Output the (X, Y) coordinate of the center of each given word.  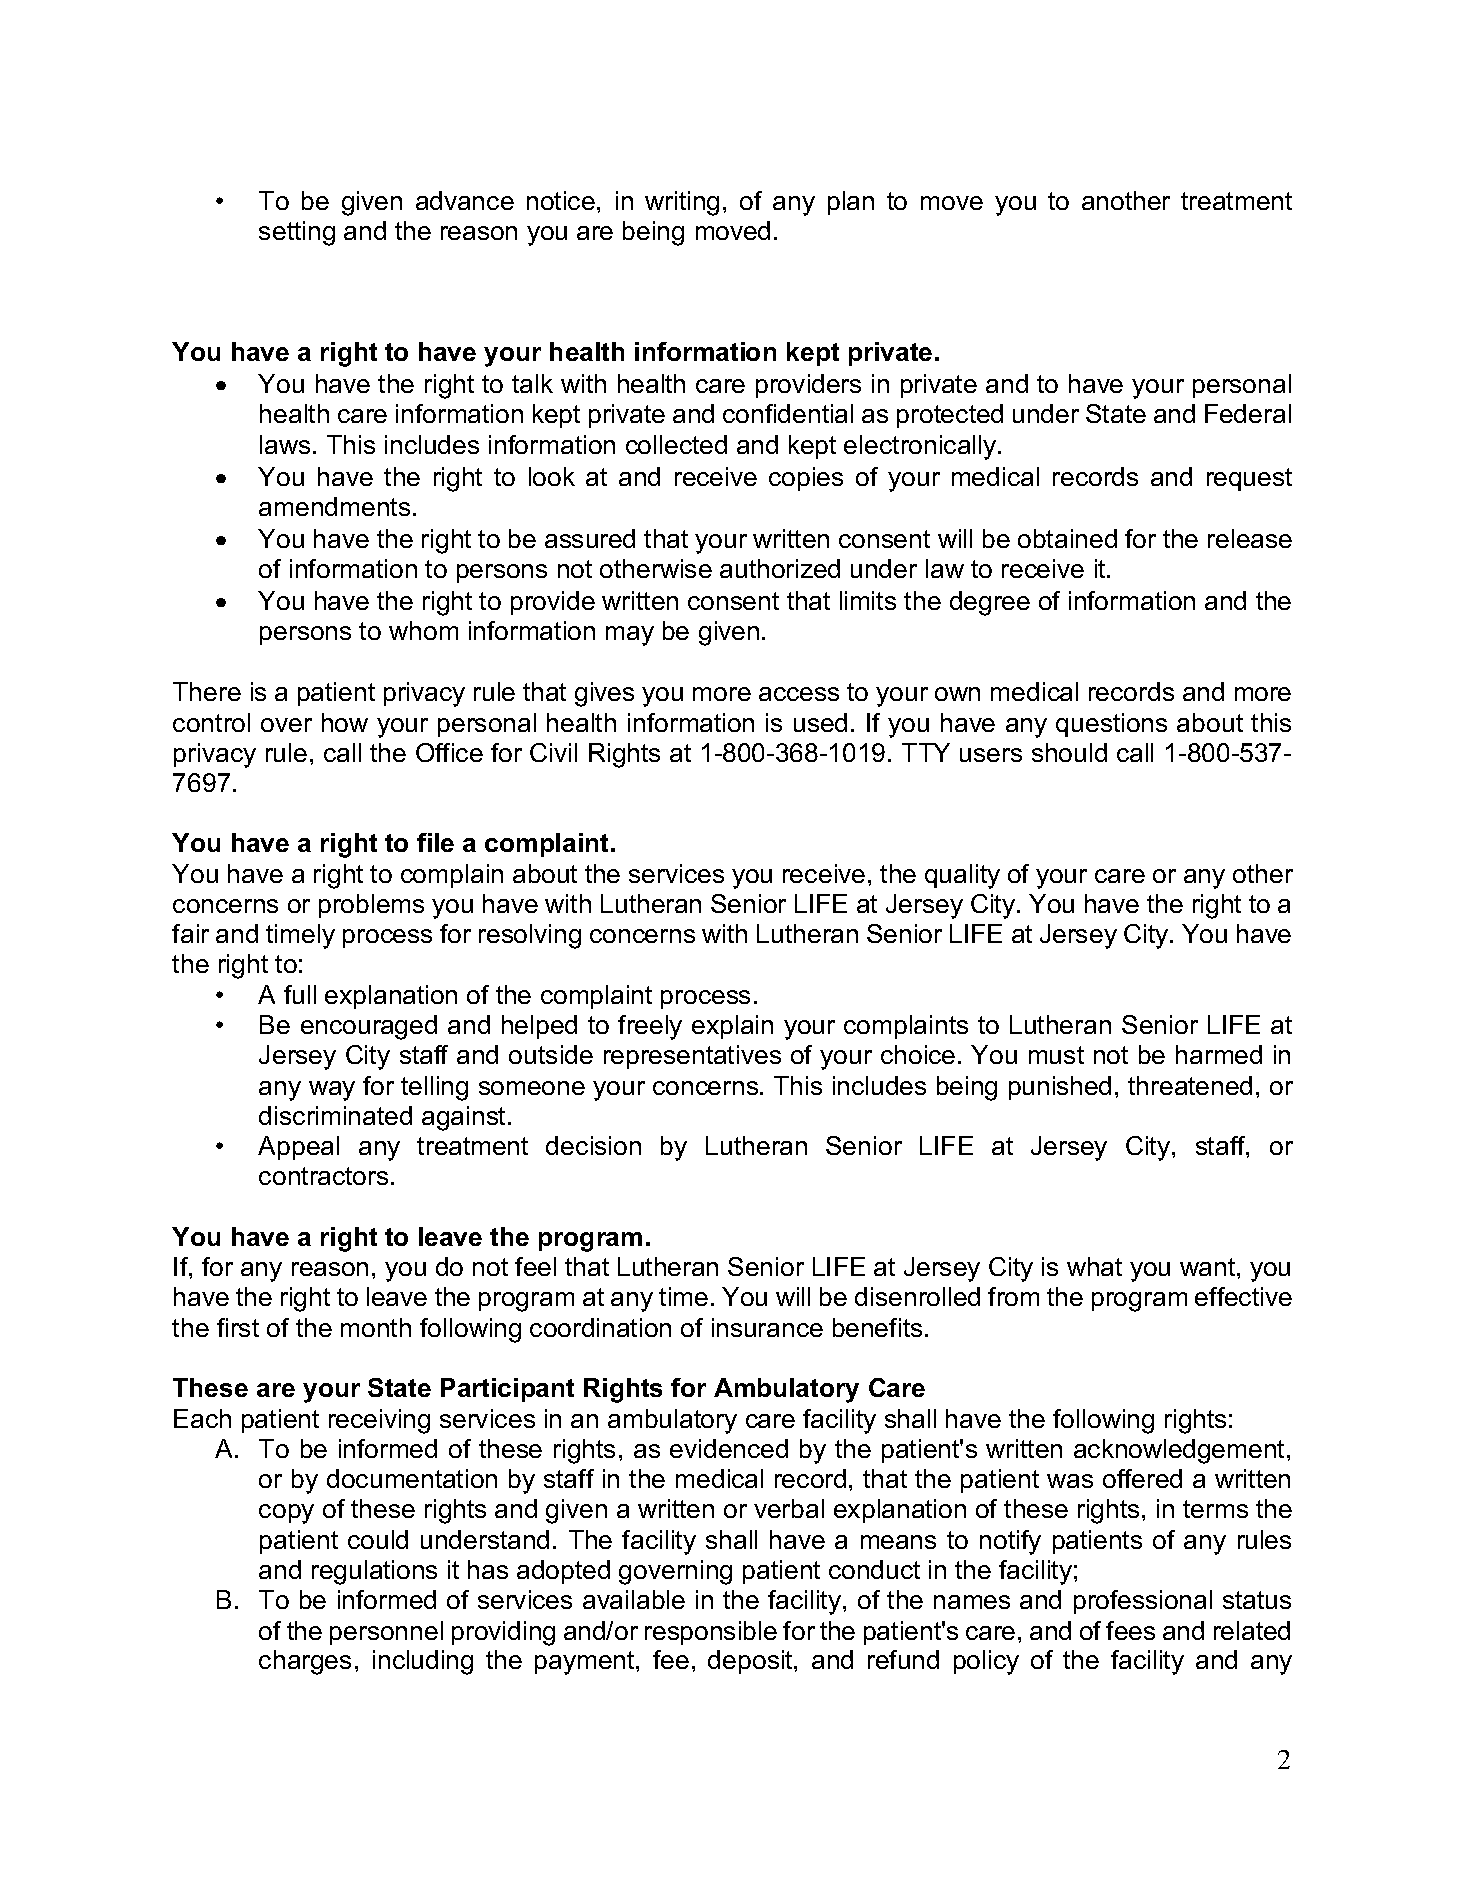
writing (682, 203)
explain (732, 1027)
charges (305, 1662)
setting (297, 233)
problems (371, 906)
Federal (1248, 413)
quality (962, 876)
